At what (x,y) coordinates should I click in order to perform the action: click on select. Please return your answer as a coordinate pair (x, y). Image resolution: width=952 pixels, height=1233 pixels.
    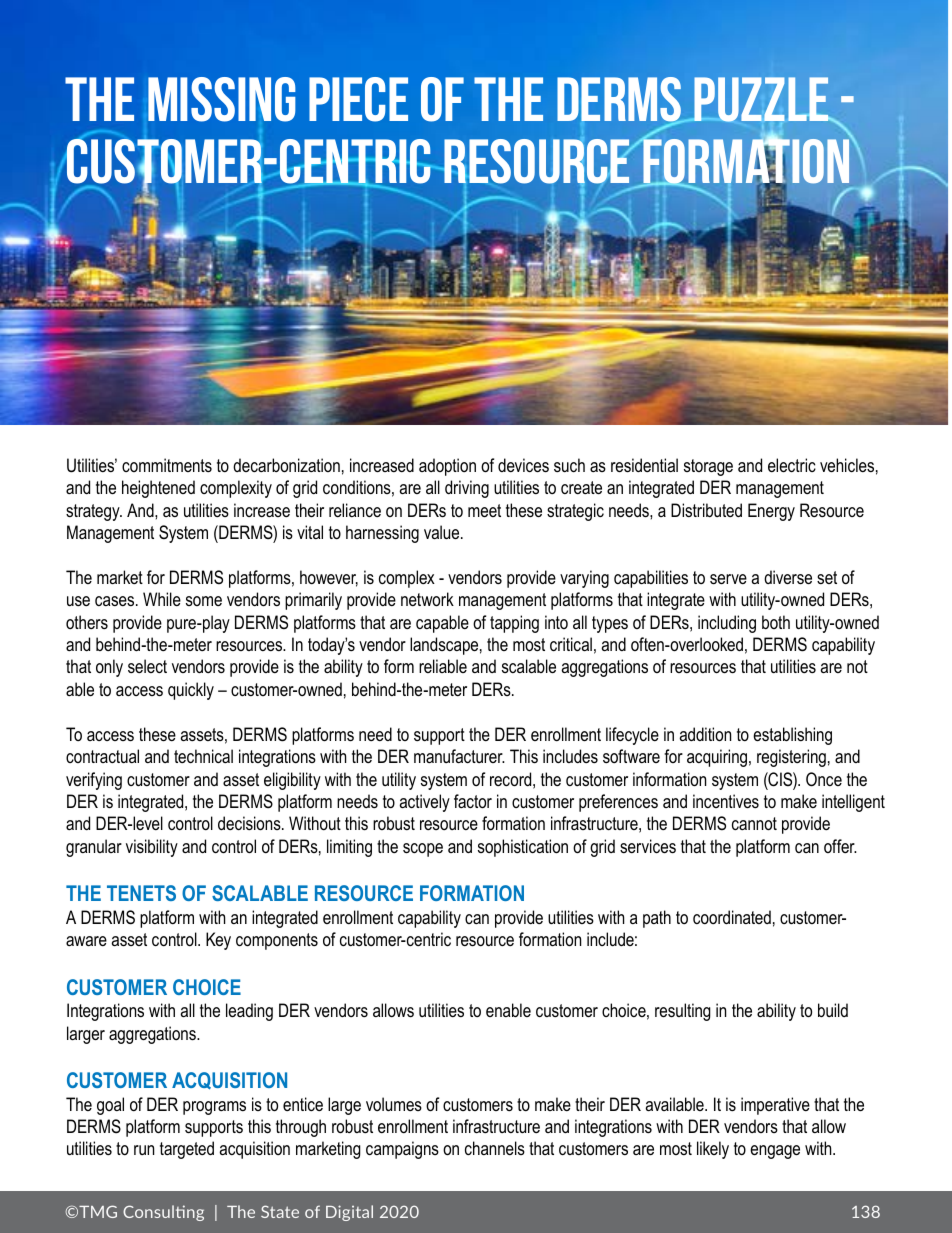
    Looking at the image, I should click on (147, 666).
